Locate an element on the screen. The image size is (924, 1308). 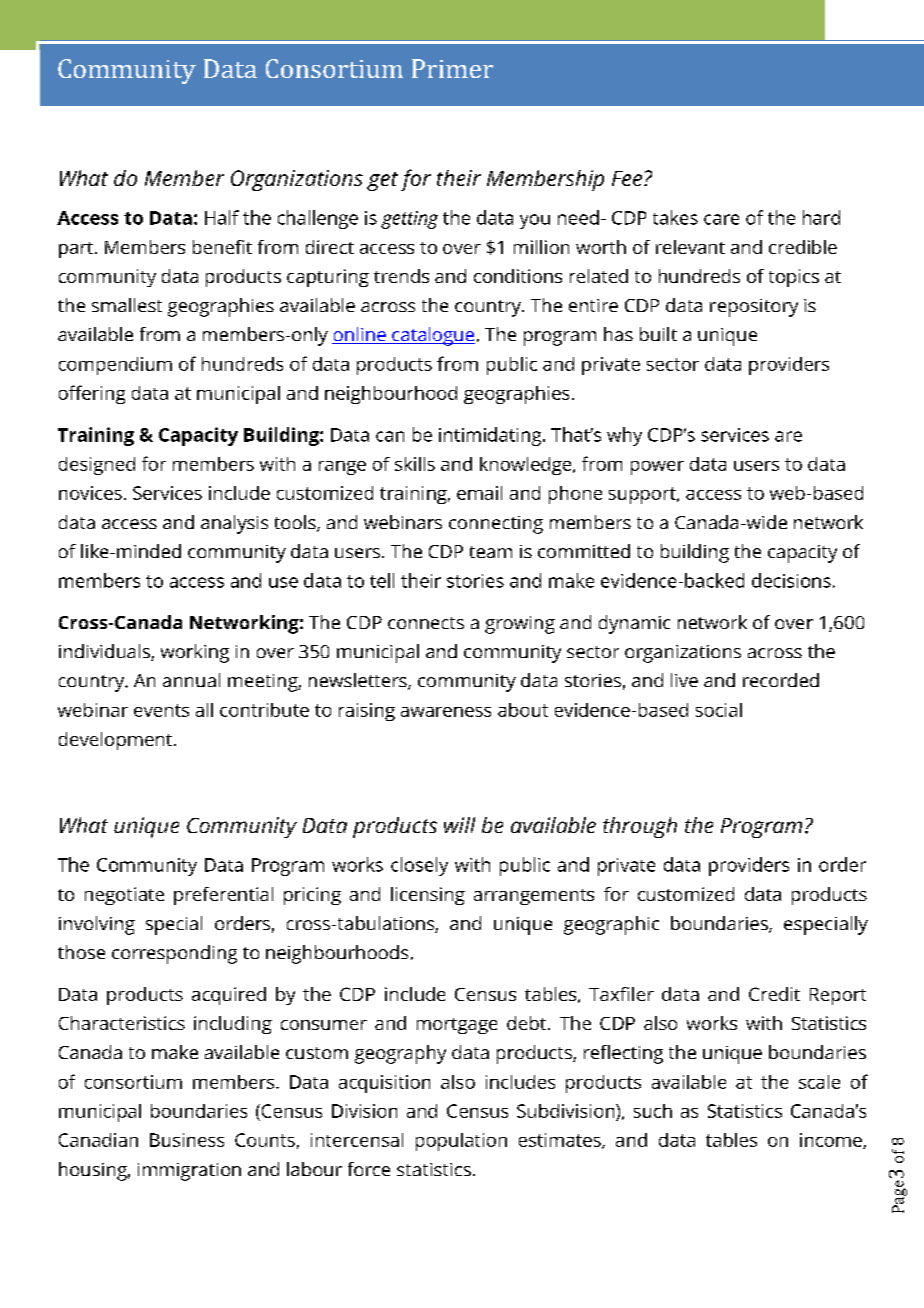
Fee is located at coordinates (627, 178).
